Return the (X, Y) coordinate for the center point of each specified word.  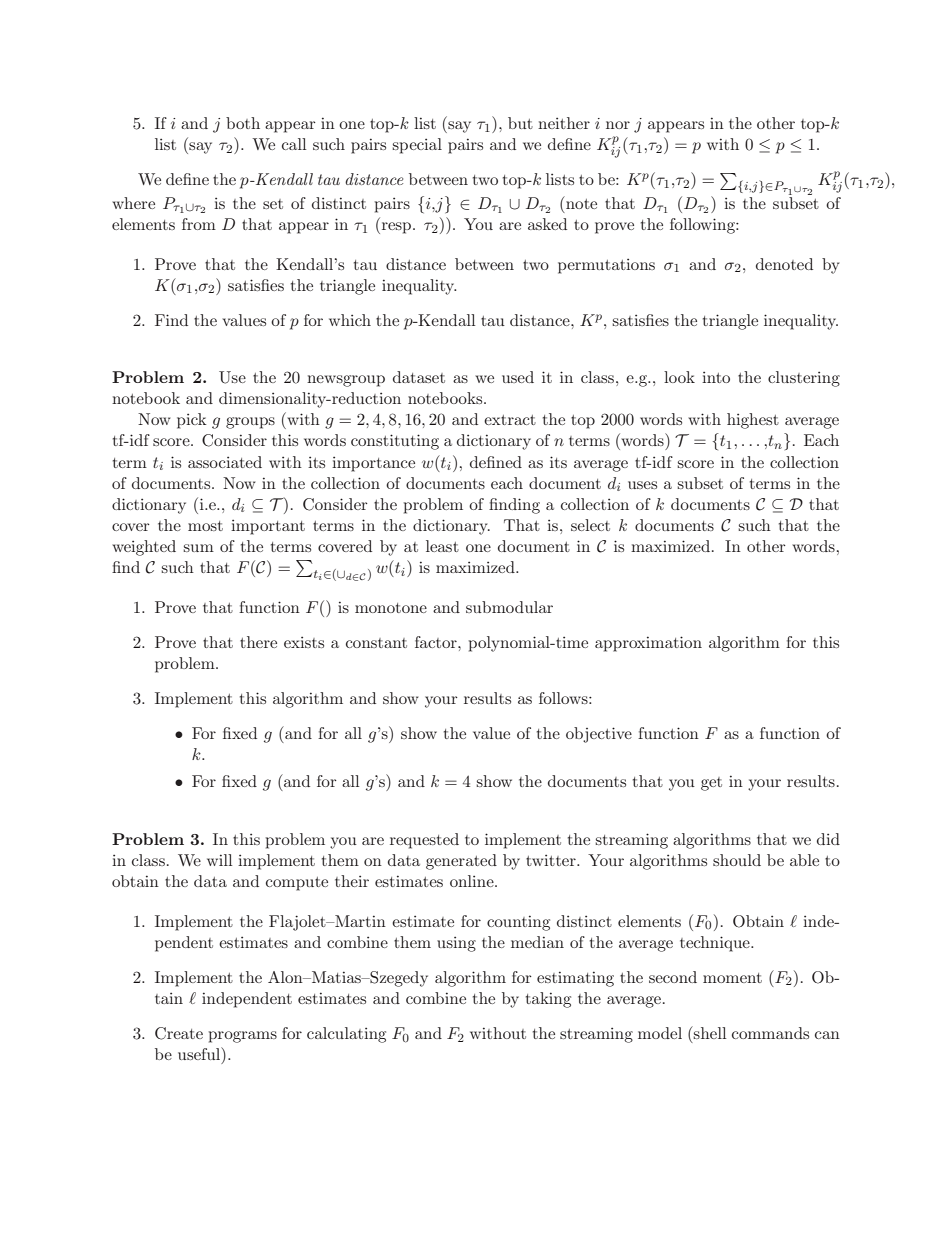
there (258, 642)
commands (770, 1033)
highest (753, 421)
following (703, 226)
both (243, 123)
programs (243, 1037)
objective (599, 735)
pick (192, 421)
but (520, 123)
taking (548, 1000)
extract (510, 420)
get (711, 784)
